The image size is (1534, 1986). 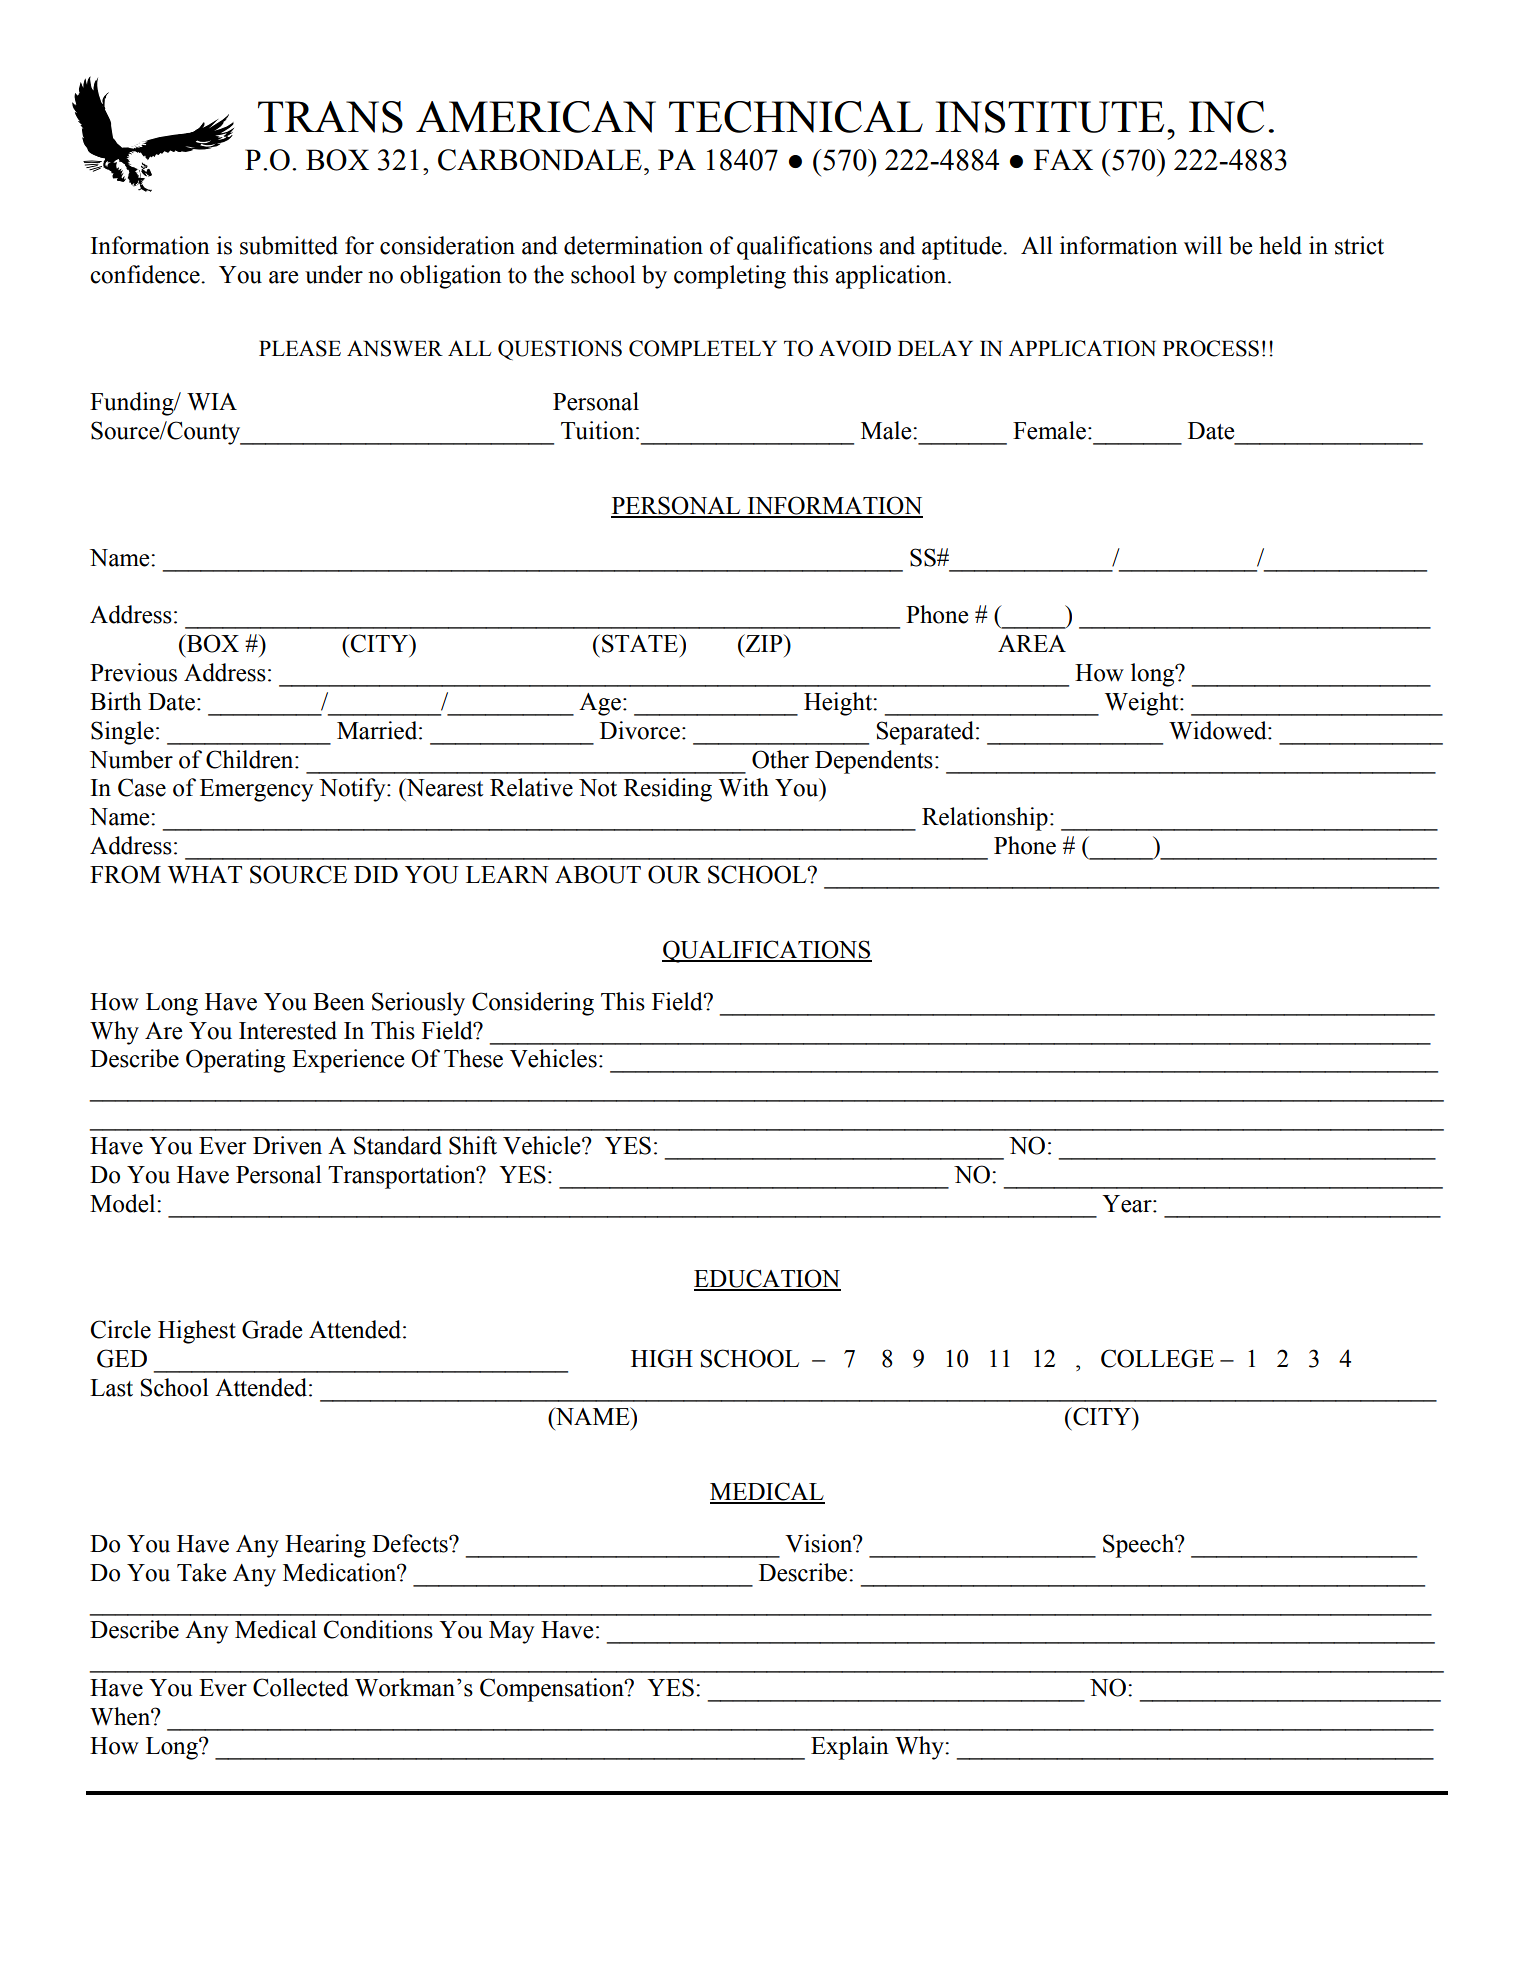 What do you see at coordinates (598, 874) in the image?
I see `ABOUT` at bounding box center [598, 874].
